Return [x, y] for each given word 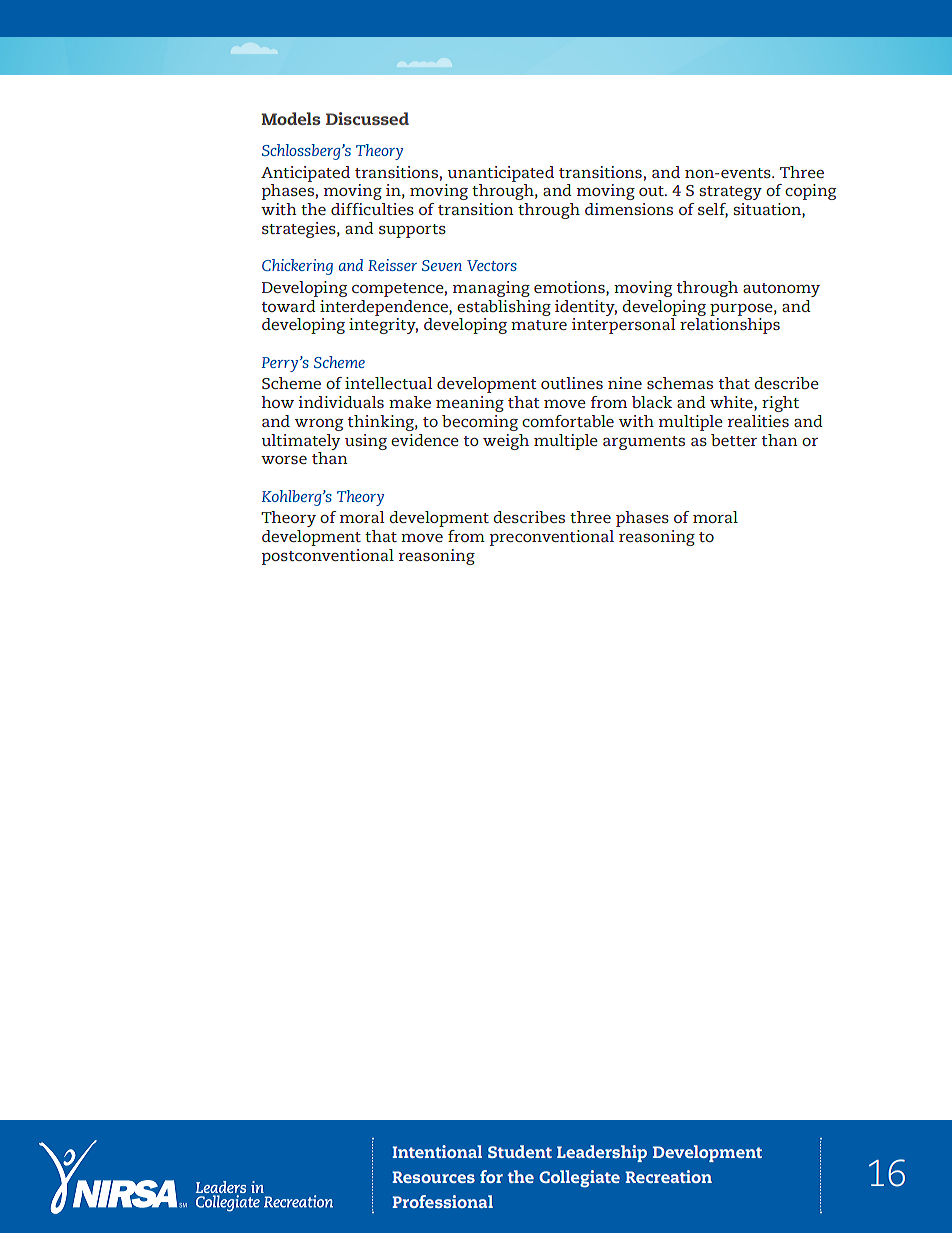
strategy [730, 193]
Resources [433, 1177]
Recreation [668, 1176]
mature [539, 325]
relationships [730, 326]
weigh [506, 442]
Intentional [437, 1151]
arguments [644, 443]
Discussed [367, 118]
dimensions [629, 209]
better [734, 440]
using [366, 442]
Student [520, 1151]
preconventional [551, 538]
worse [284, 460]
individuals [341, 402]
